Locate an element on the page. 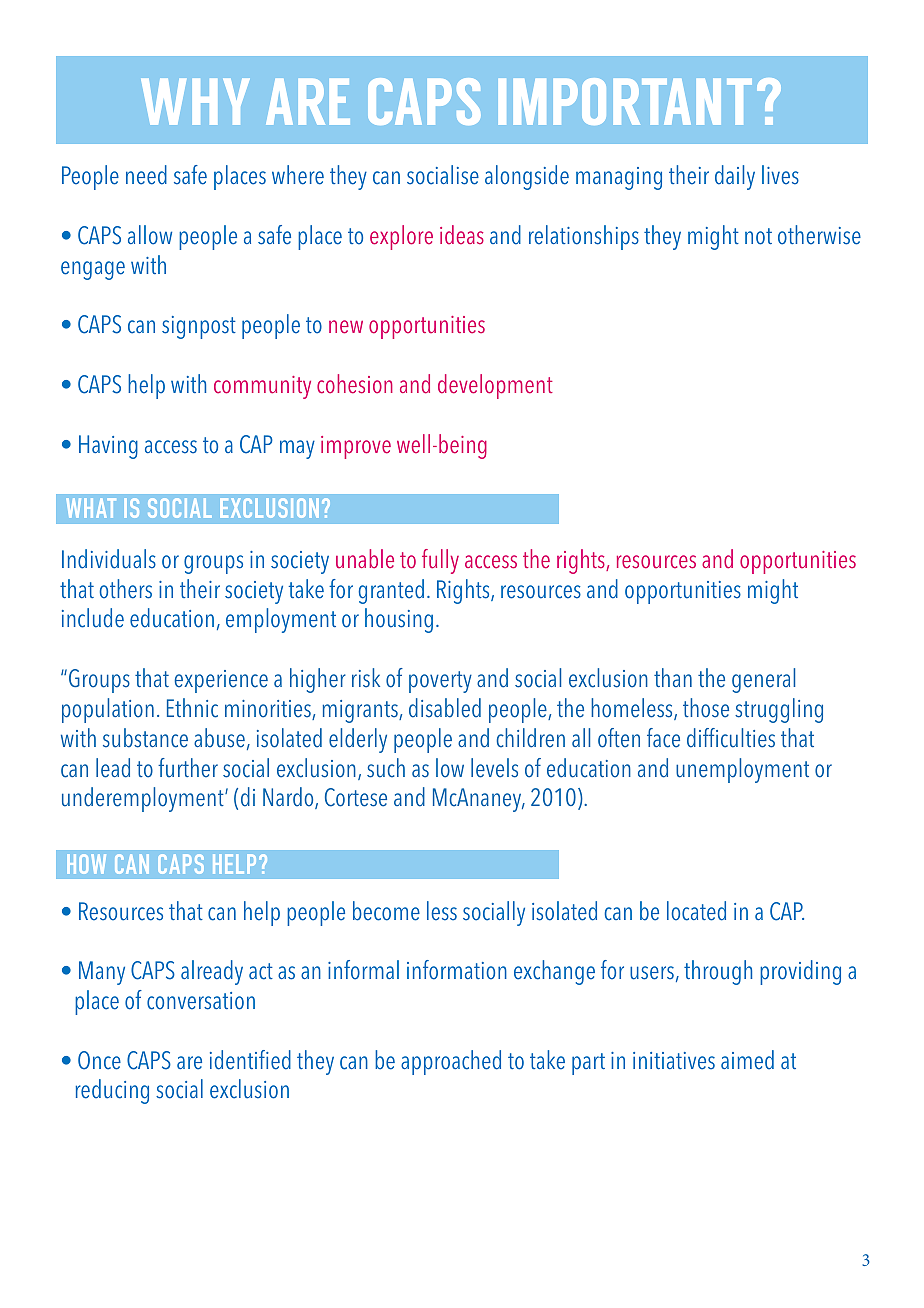 This image has width=924, height=1308. Once is located at coordinates (99, 1060).
